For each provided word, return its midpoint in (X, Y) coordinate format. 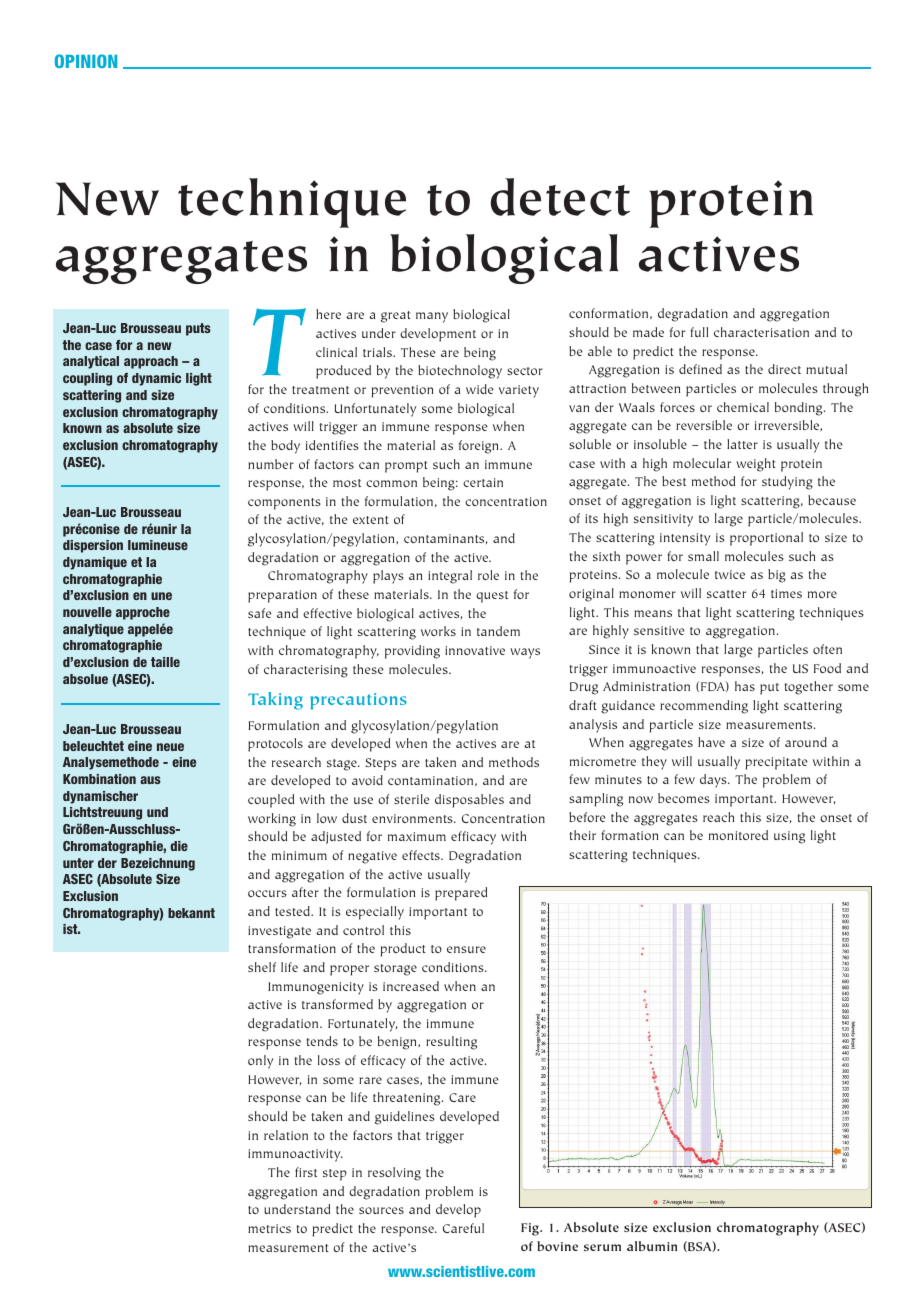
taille (165, 662)
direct (784, 369)
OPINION (86, 61)
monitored (738, 835)
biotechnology (460, 372)
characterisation (761, 332)
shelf (262, 967)
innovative (475, 650)
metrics (269, 1228)
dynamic (156, 379)
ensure (466, 949)
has (745, 686)
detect (560, 197)
